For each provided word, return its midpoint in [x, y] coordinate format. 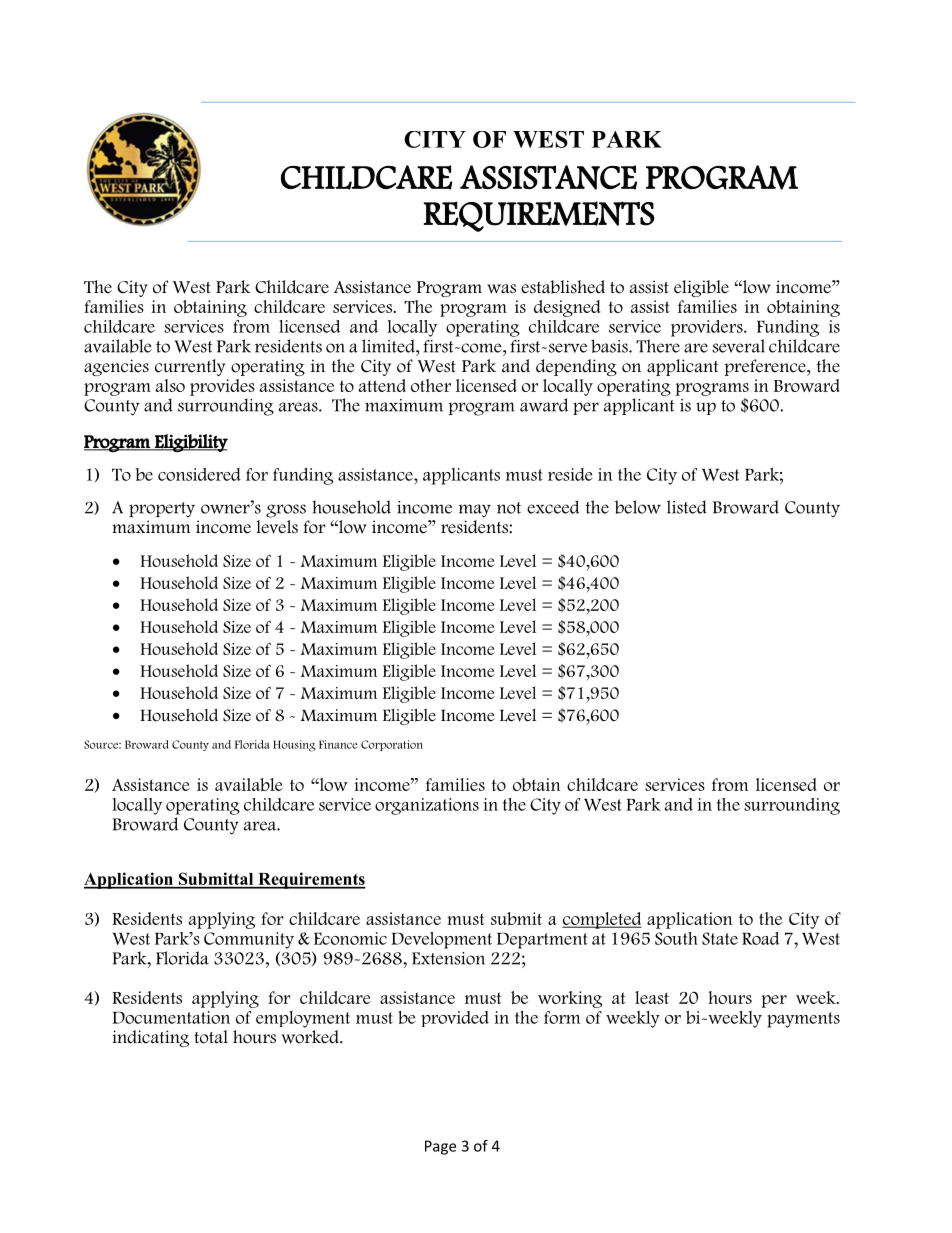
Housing [294, 746]
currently [190, 367]
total [211, 1037]
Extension [448, 958]
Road [760, 938]
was [501, 289]
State [720, 938]
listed [687, 507]
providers [708, 328]
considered [199, 474]
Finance [338, 744]
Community [249, 940]
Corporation [392, 745]
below [638, 507]
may [475, 511]
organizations [427, 806]
